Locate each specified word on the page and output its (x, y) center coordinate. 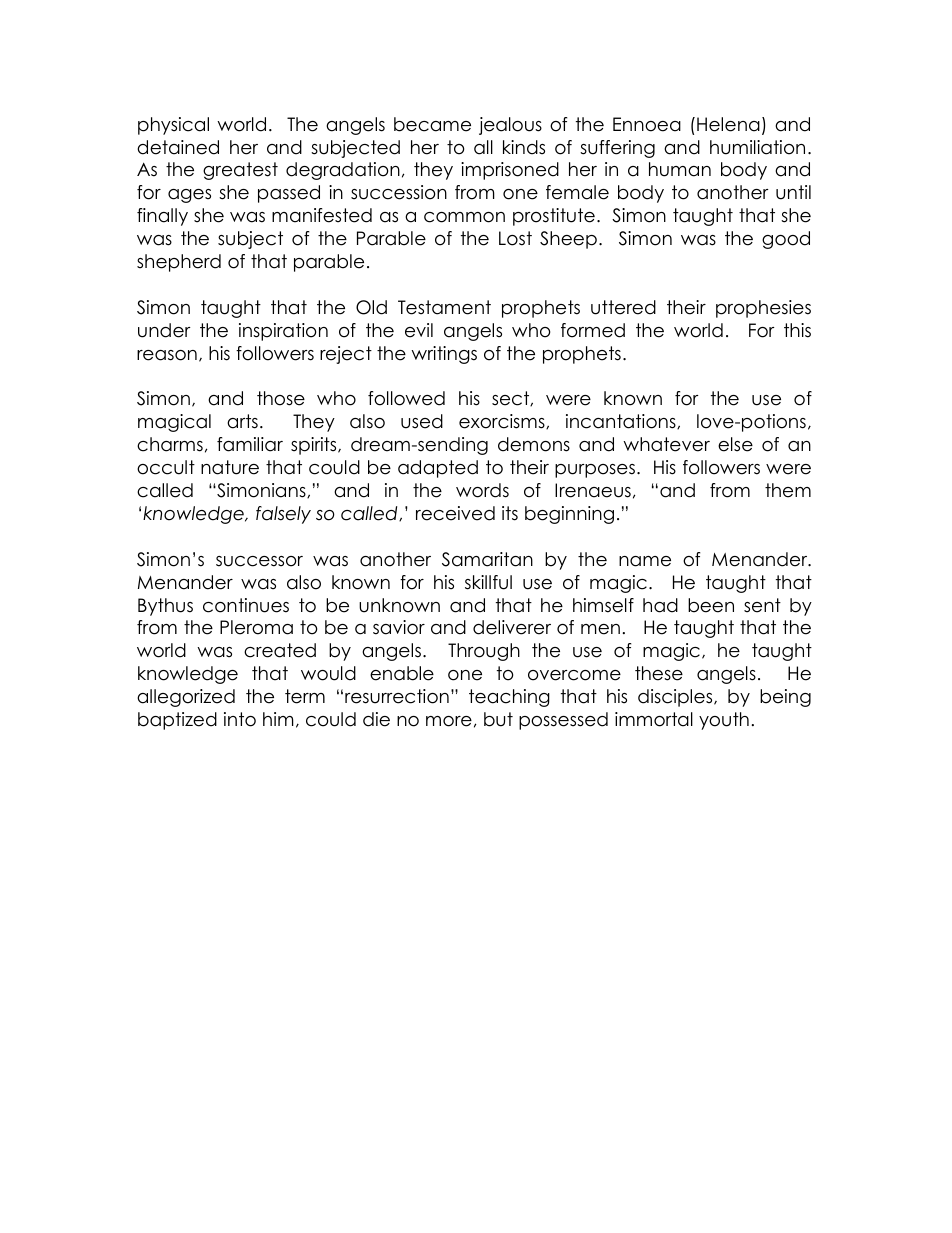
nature (230, 467)
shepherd (179, 263)
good (786, 240)
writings (444, 355)
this (797, 330)
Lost (515, 238)
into (240, 719)
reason (167, 355)
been (711, 605)
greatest (240, 171)
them (788, 490)
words (482, 490)
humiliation (757, 147)
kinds (524, 147)
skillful (488, 582)
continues (246, 605)
